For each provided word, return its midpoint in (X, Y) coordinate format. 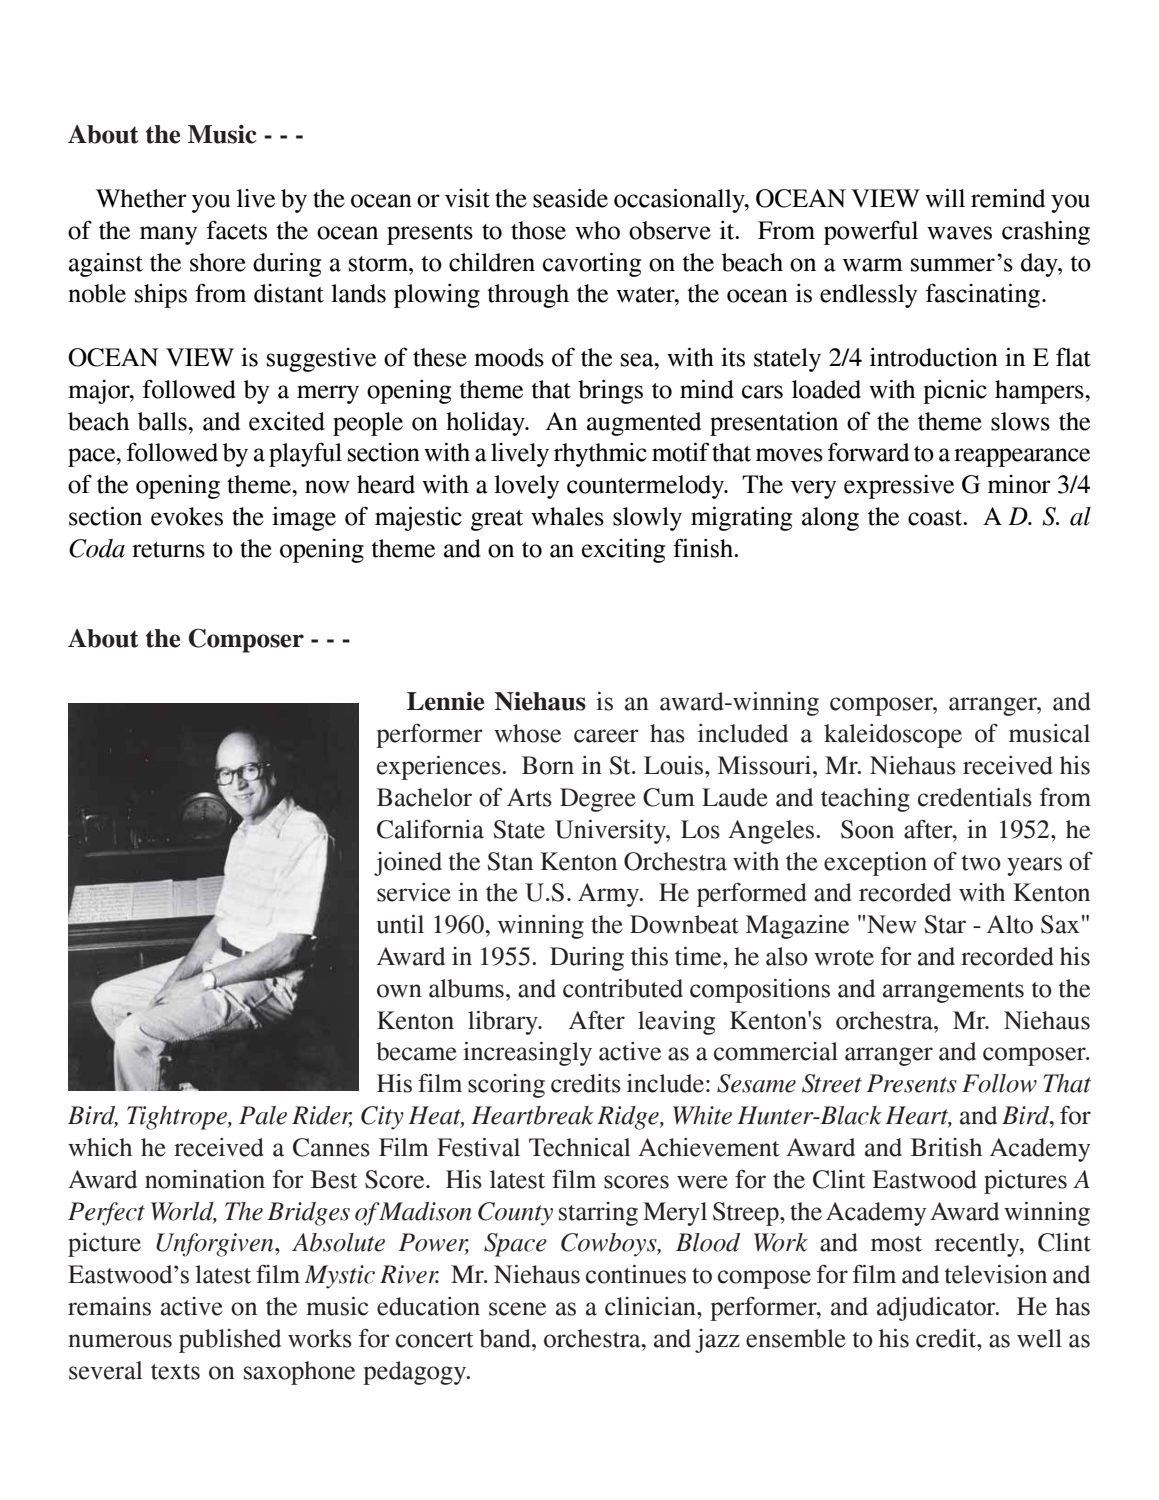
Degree (598, 800)
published (230, 1341)
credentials (975, 797)
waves (959, 233)
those (538, 230)
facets (237, 230)
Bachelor (424, 797)
